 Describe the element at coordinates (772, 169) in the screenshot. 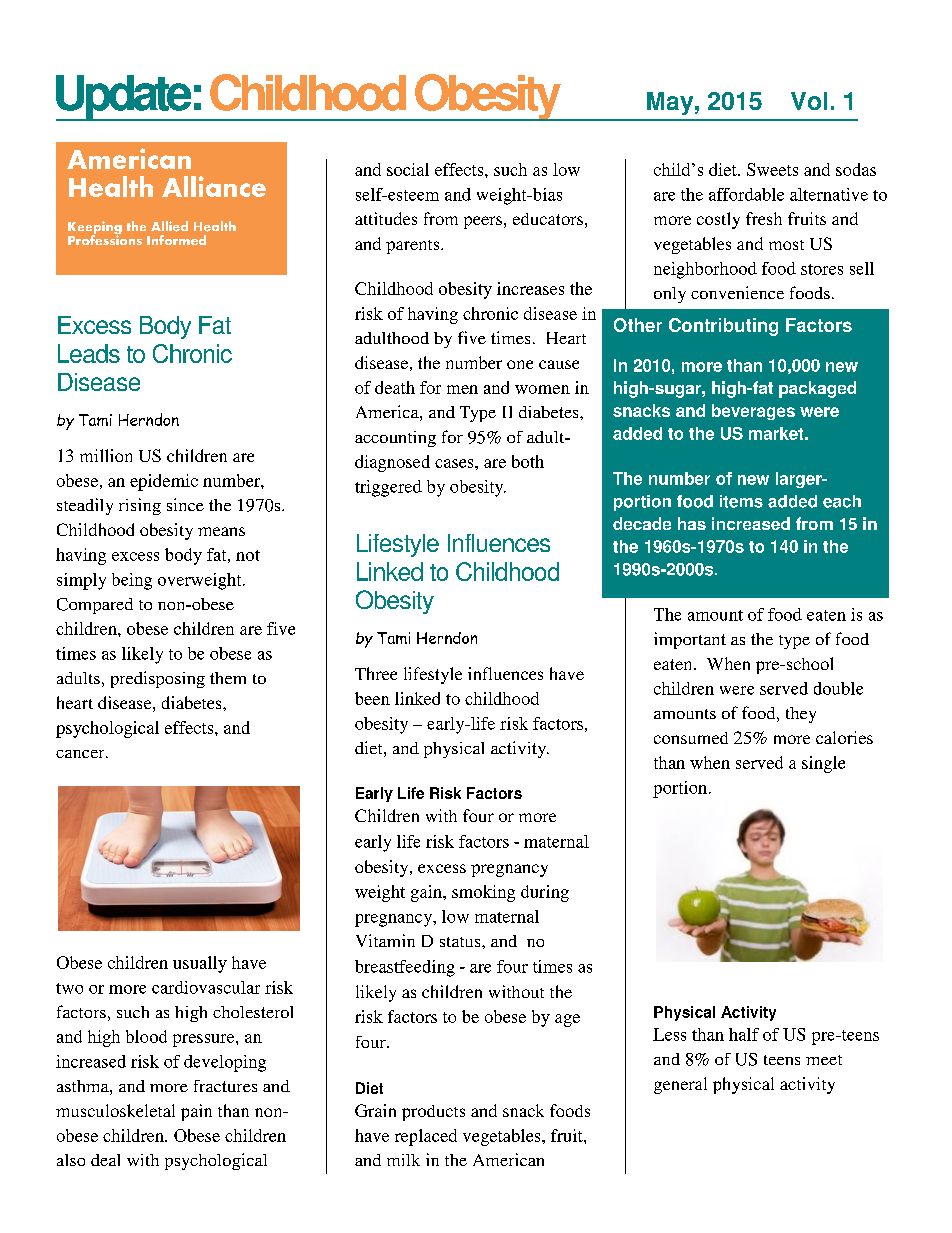

I see `Sweets` at that location.
